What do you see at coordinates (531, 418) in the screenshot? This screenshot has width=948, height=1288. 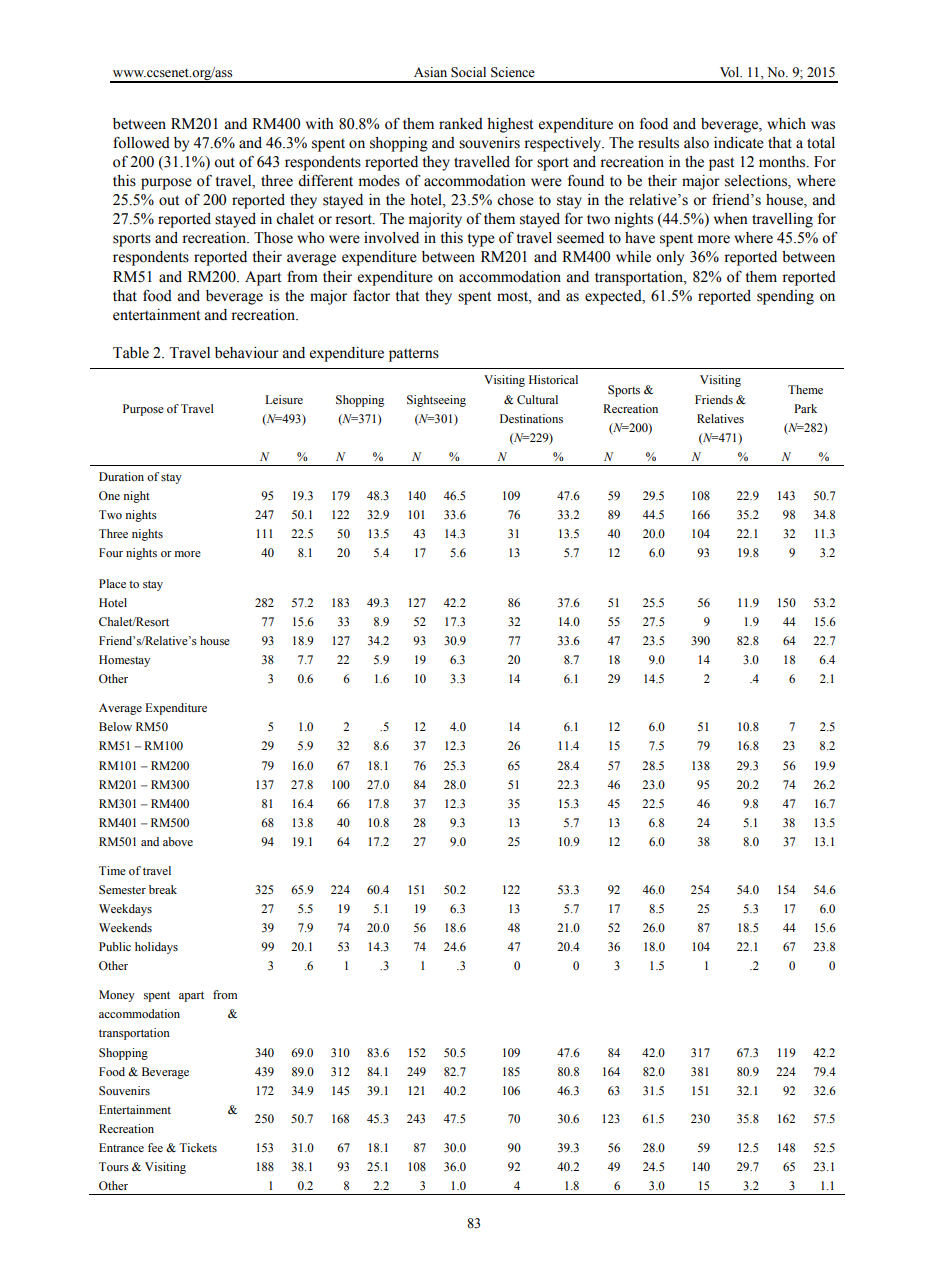 I see `Destinations` at bounding box center [531, 418].
